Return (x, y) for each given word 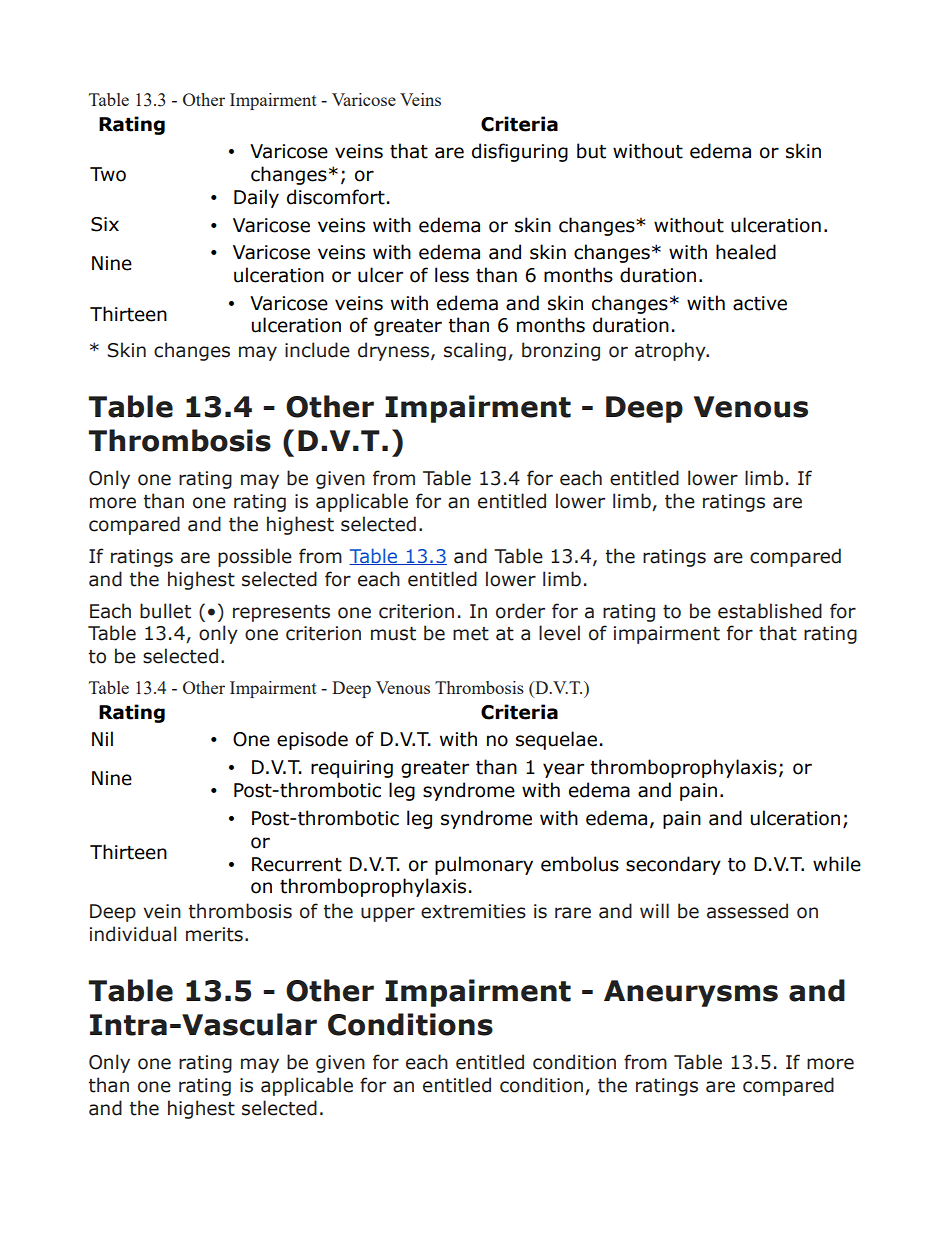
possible (255, 557)
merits (214, 934)
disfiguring (520, 152)
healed (746, 252)
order (520, 611)
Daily (256, 198)
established (770, 611)
